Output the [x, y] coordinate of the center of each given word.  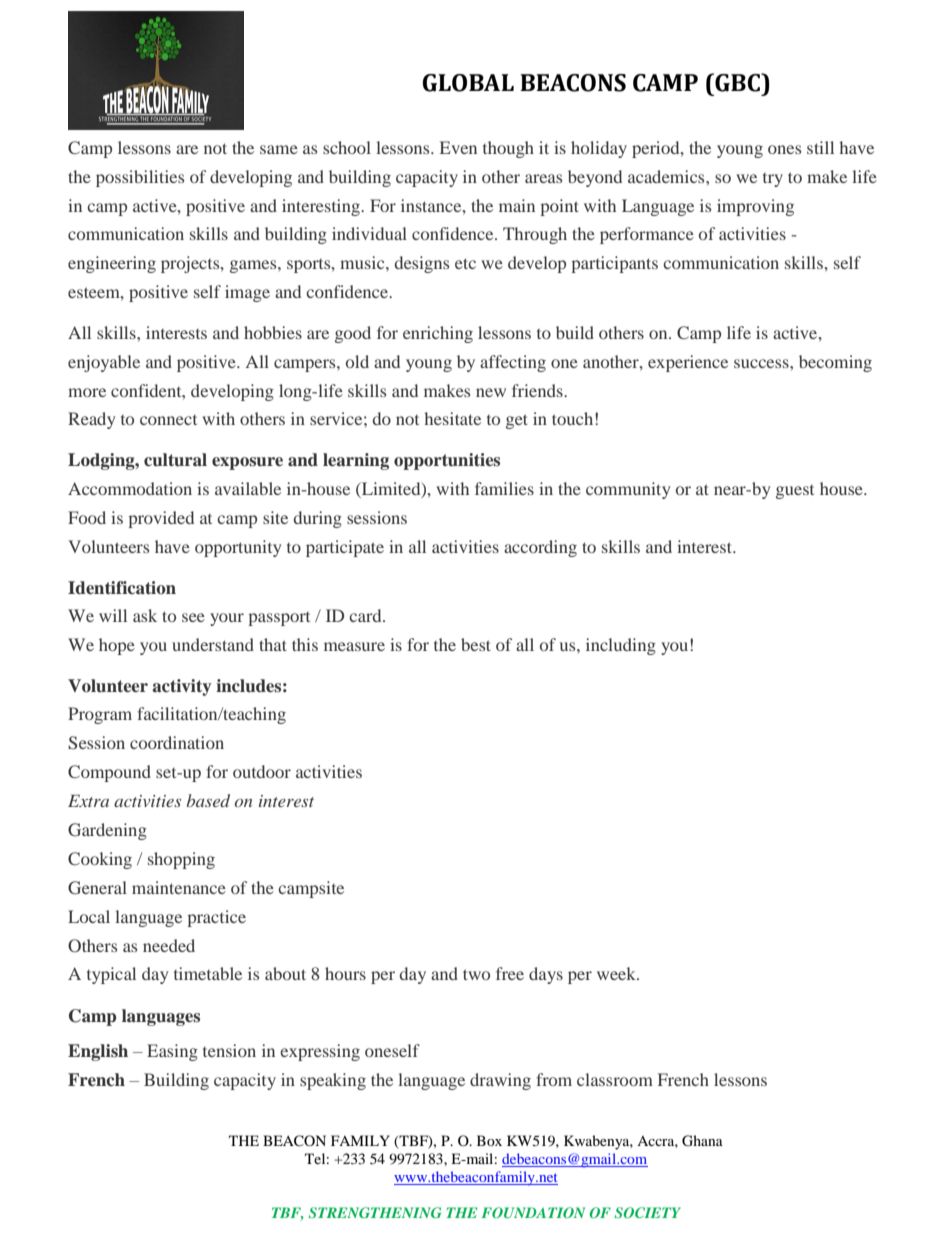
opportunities [447, 461]
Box [489, 1140]
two [476, 974]
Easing [172, 1052]
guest [795, 492]
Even [458, 147]
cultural [175, 460]
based [208, 800]
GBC [737, 82]
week [617, 973]
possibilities [140, 178]
